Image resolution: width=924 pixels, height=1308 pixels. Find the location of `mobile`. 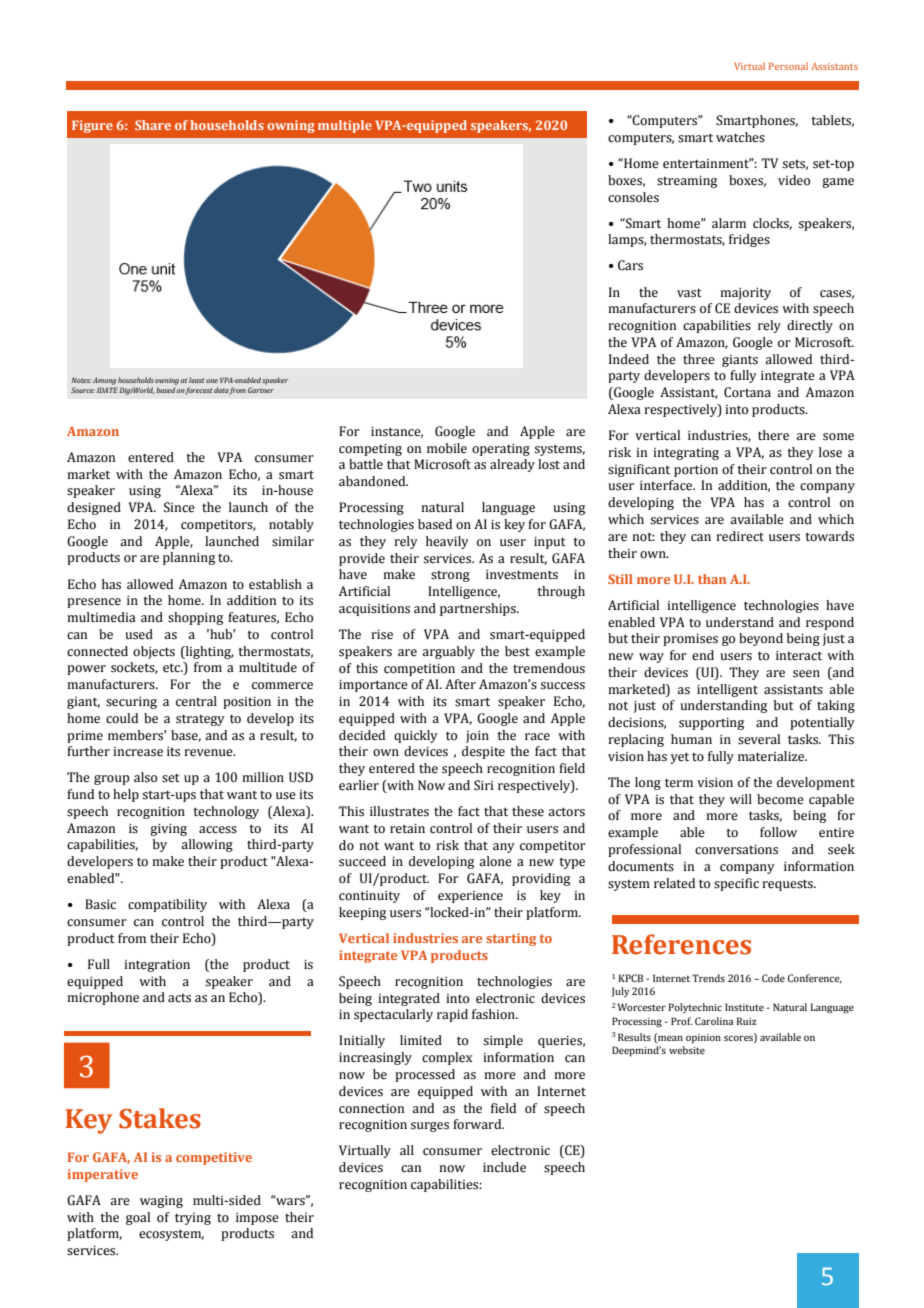

mobile is located at coordinates (447, 448).
